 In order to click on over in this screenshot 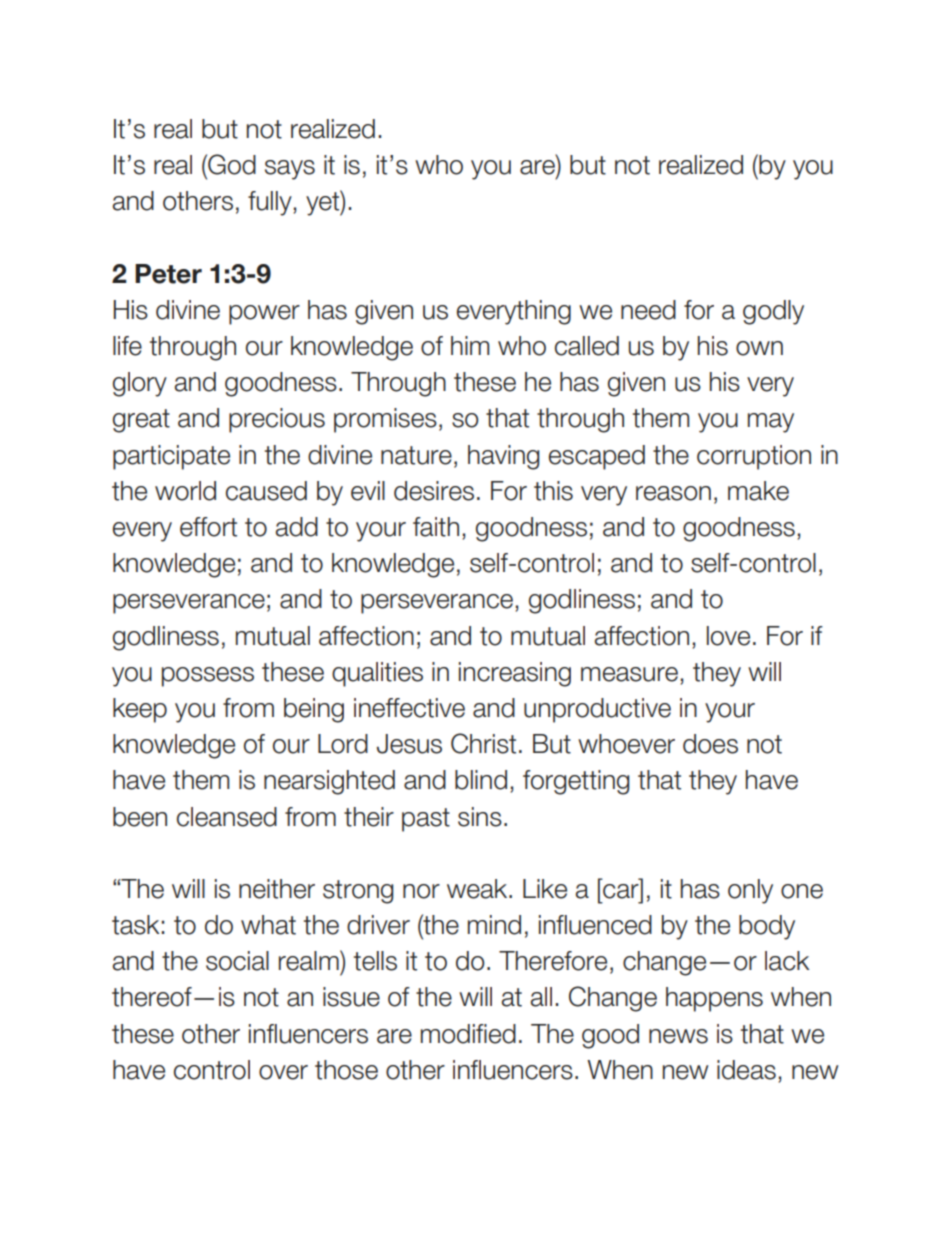, I will do `click(283, 1072)`.
